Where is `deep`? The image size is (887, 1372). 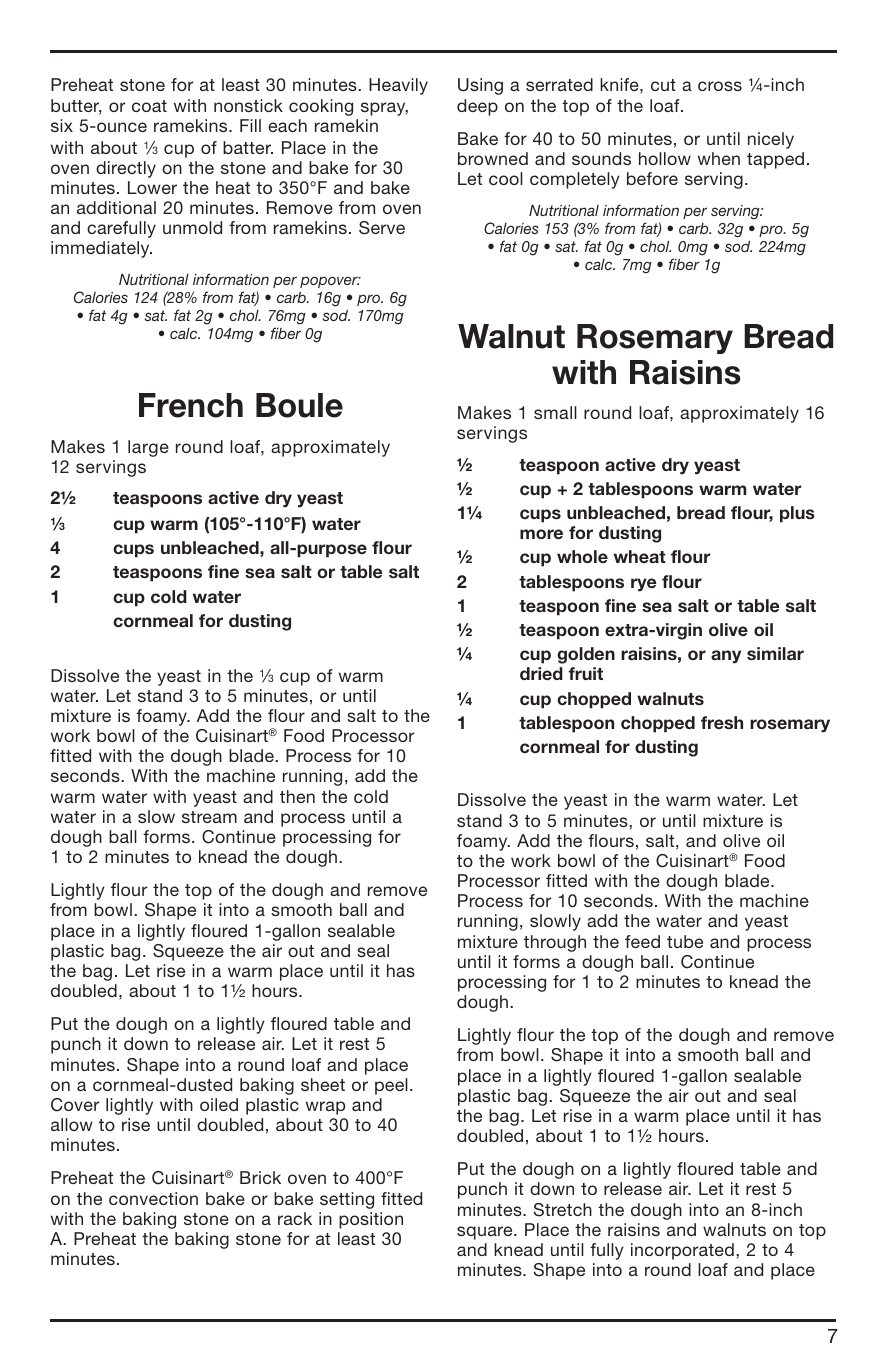 deep is located at coordinates (477, 107).
